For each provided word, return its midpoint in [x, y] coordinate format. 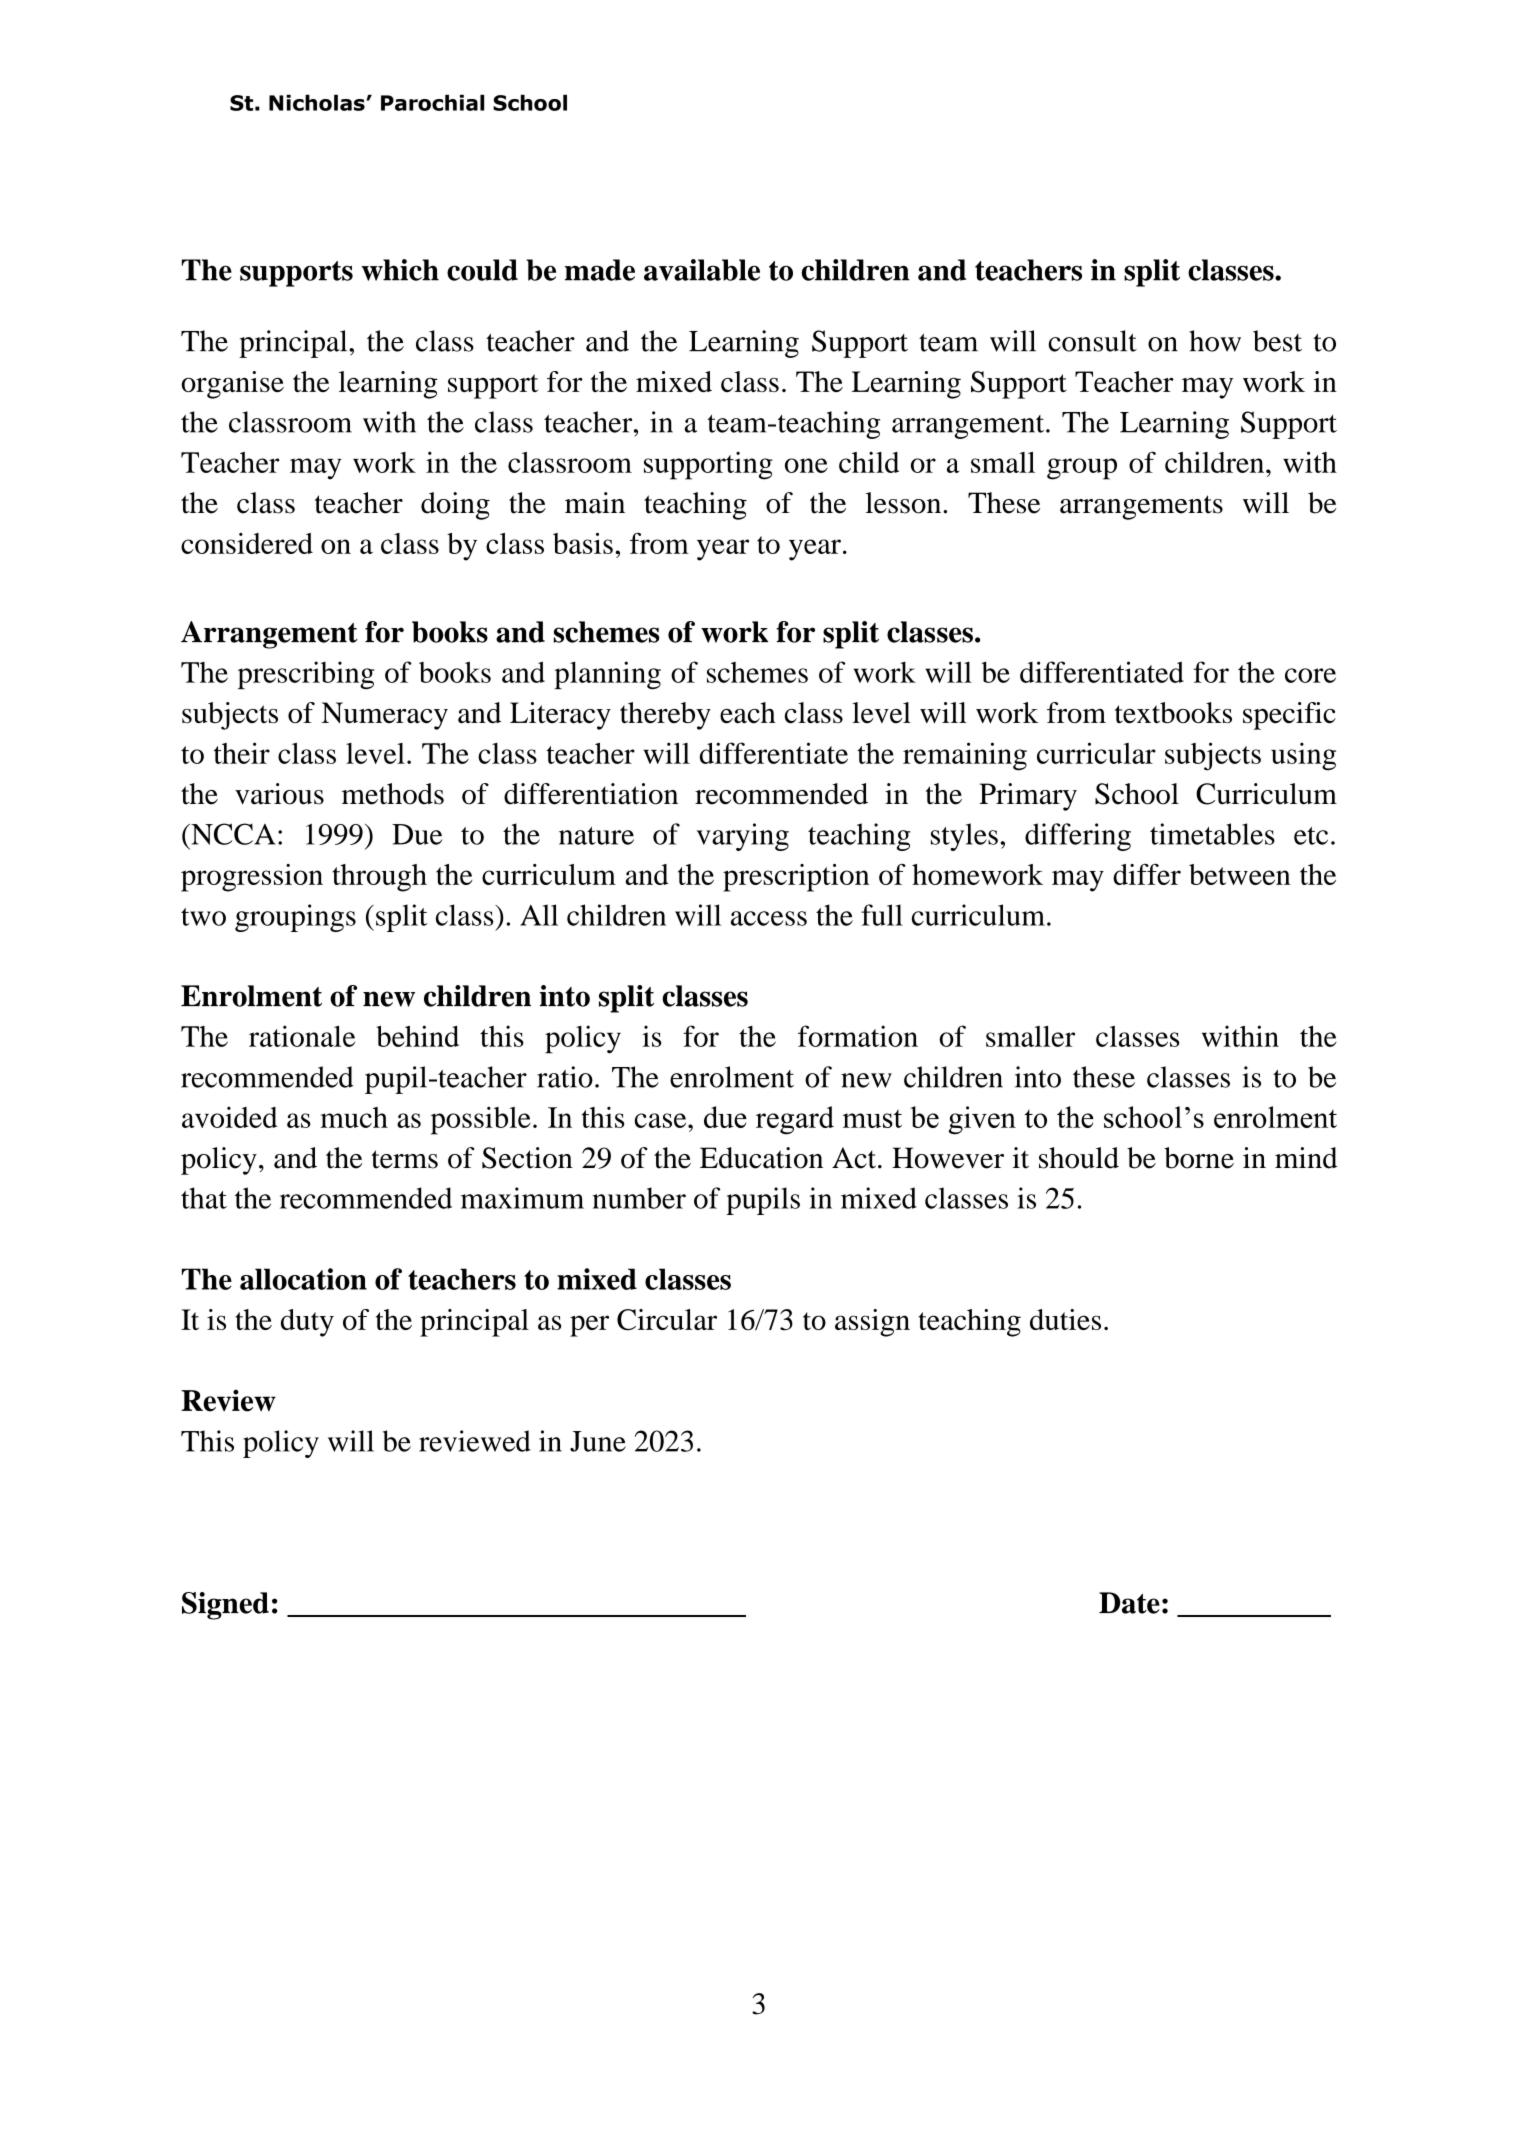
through [379, 878]
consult [1092, 341]
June [598, 1441]
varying [743, 837]
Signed [225, 1606]
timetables [1212, 834]
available [702, 270]
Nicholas [318, 102]
